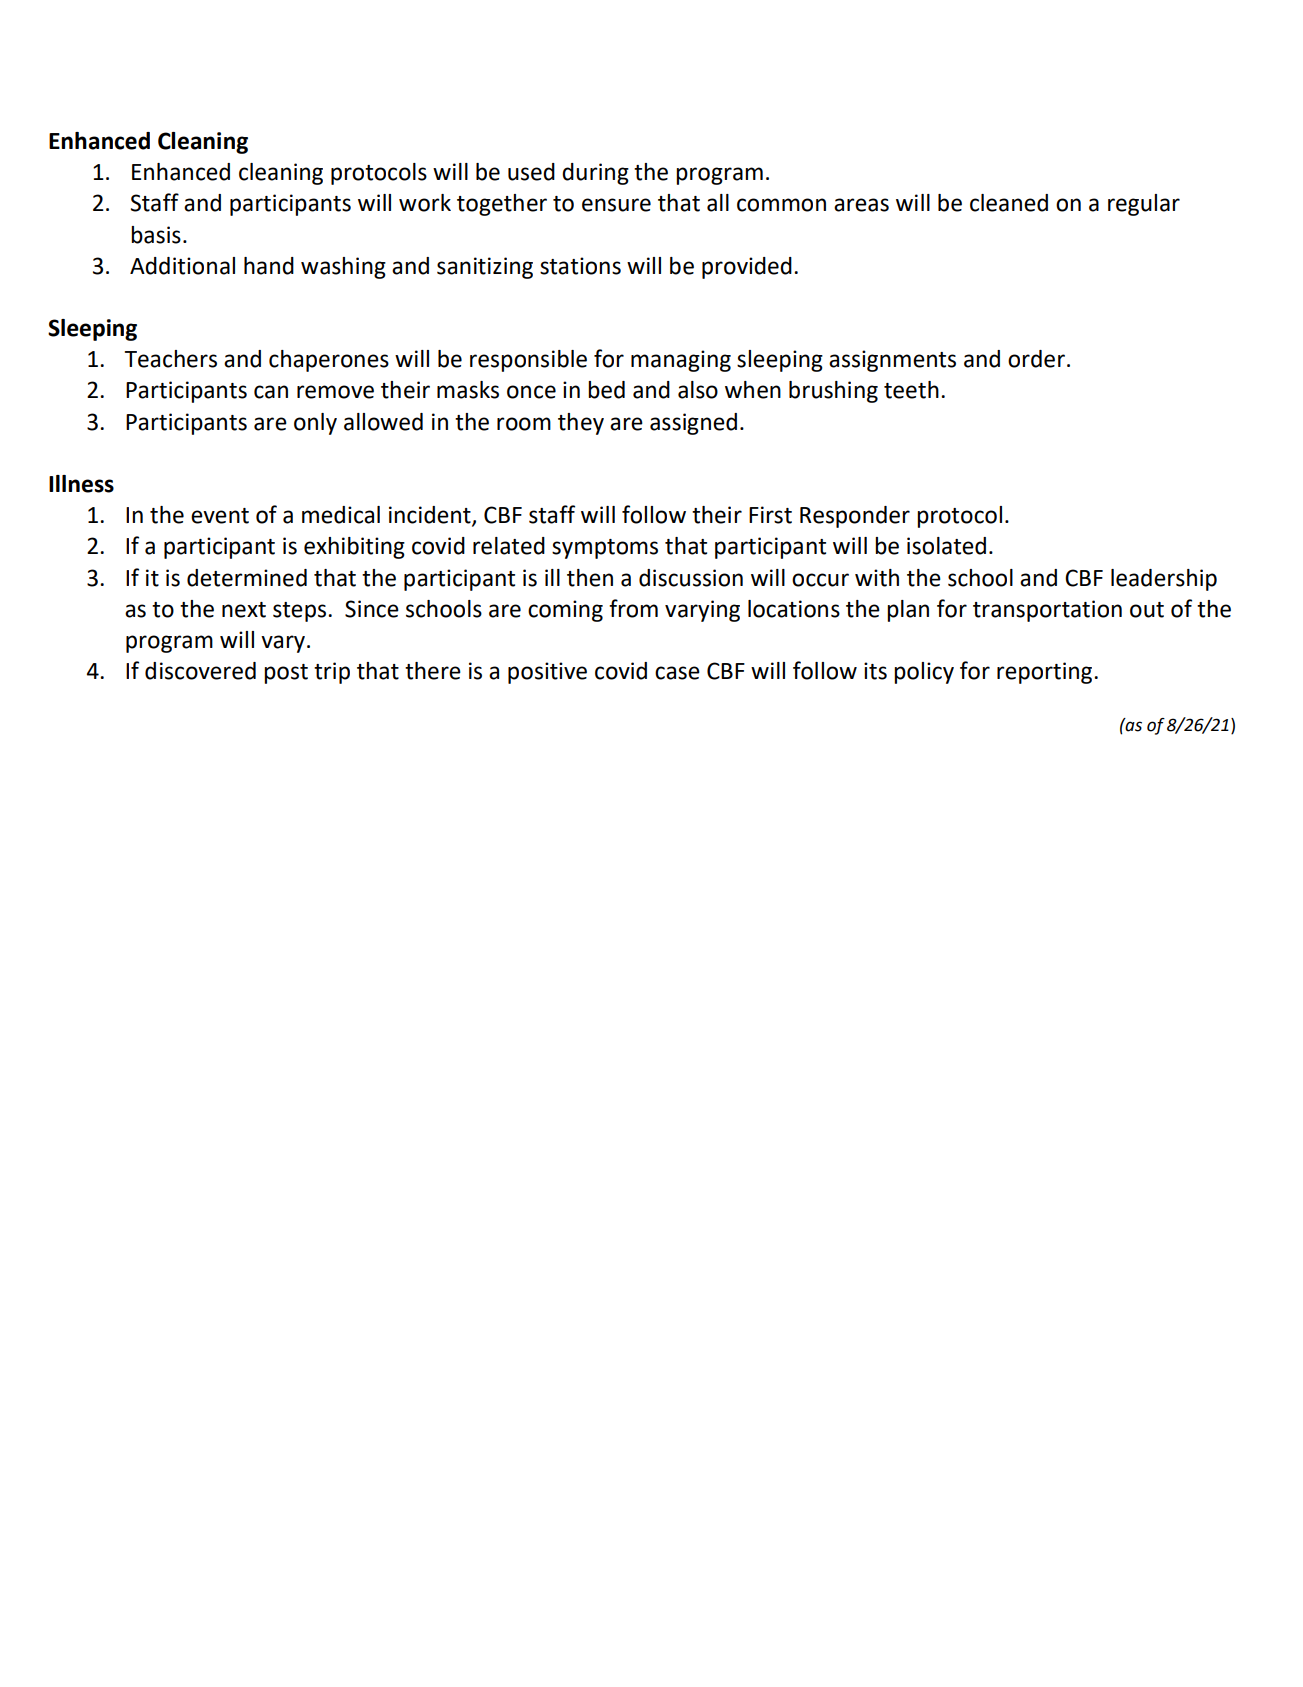  What do you see at coordinates (315, 424) in the page?
I see `only` at bounding box center [315, 424].
